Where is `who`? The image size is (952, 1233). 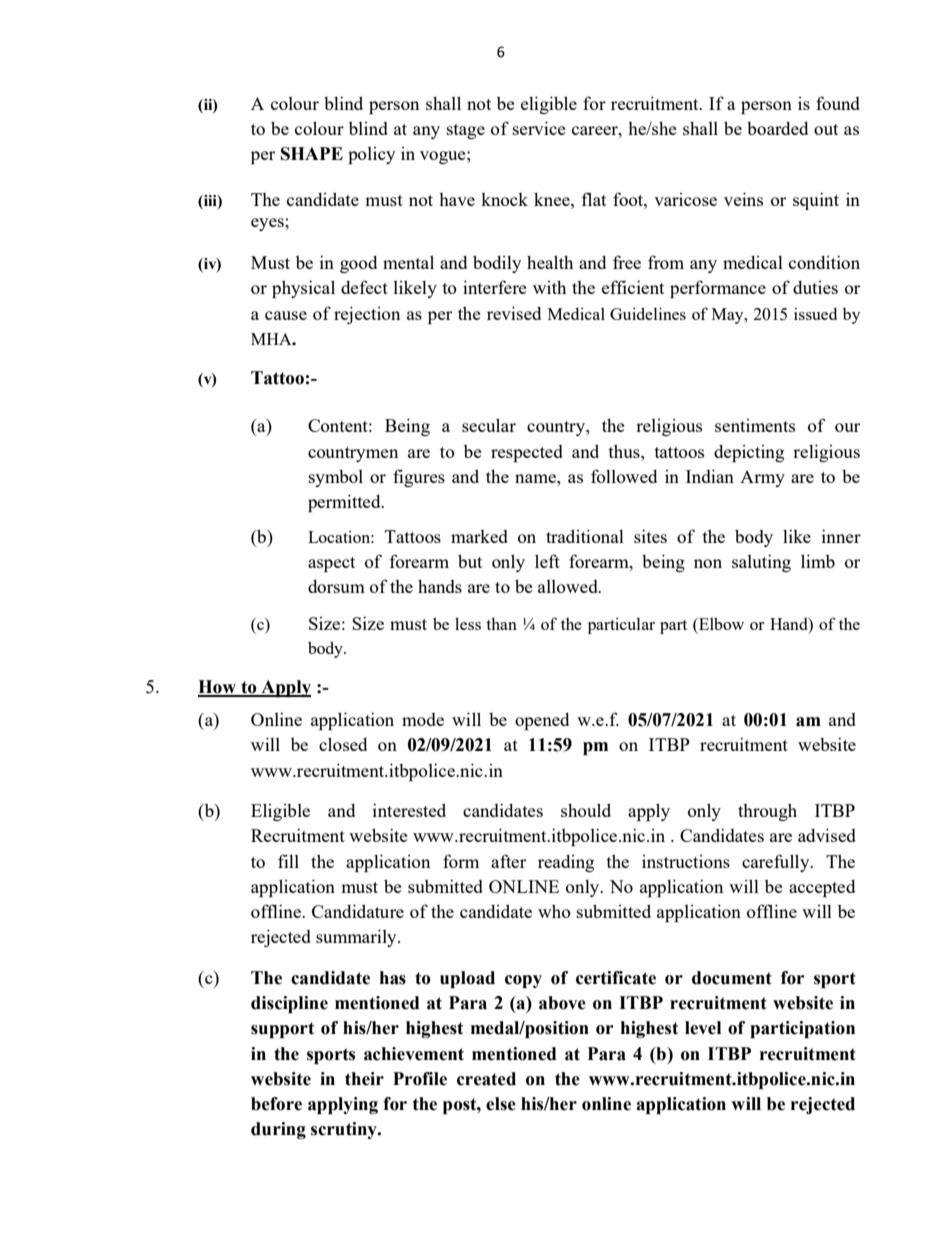 who is located at coordinates (554, 911).
